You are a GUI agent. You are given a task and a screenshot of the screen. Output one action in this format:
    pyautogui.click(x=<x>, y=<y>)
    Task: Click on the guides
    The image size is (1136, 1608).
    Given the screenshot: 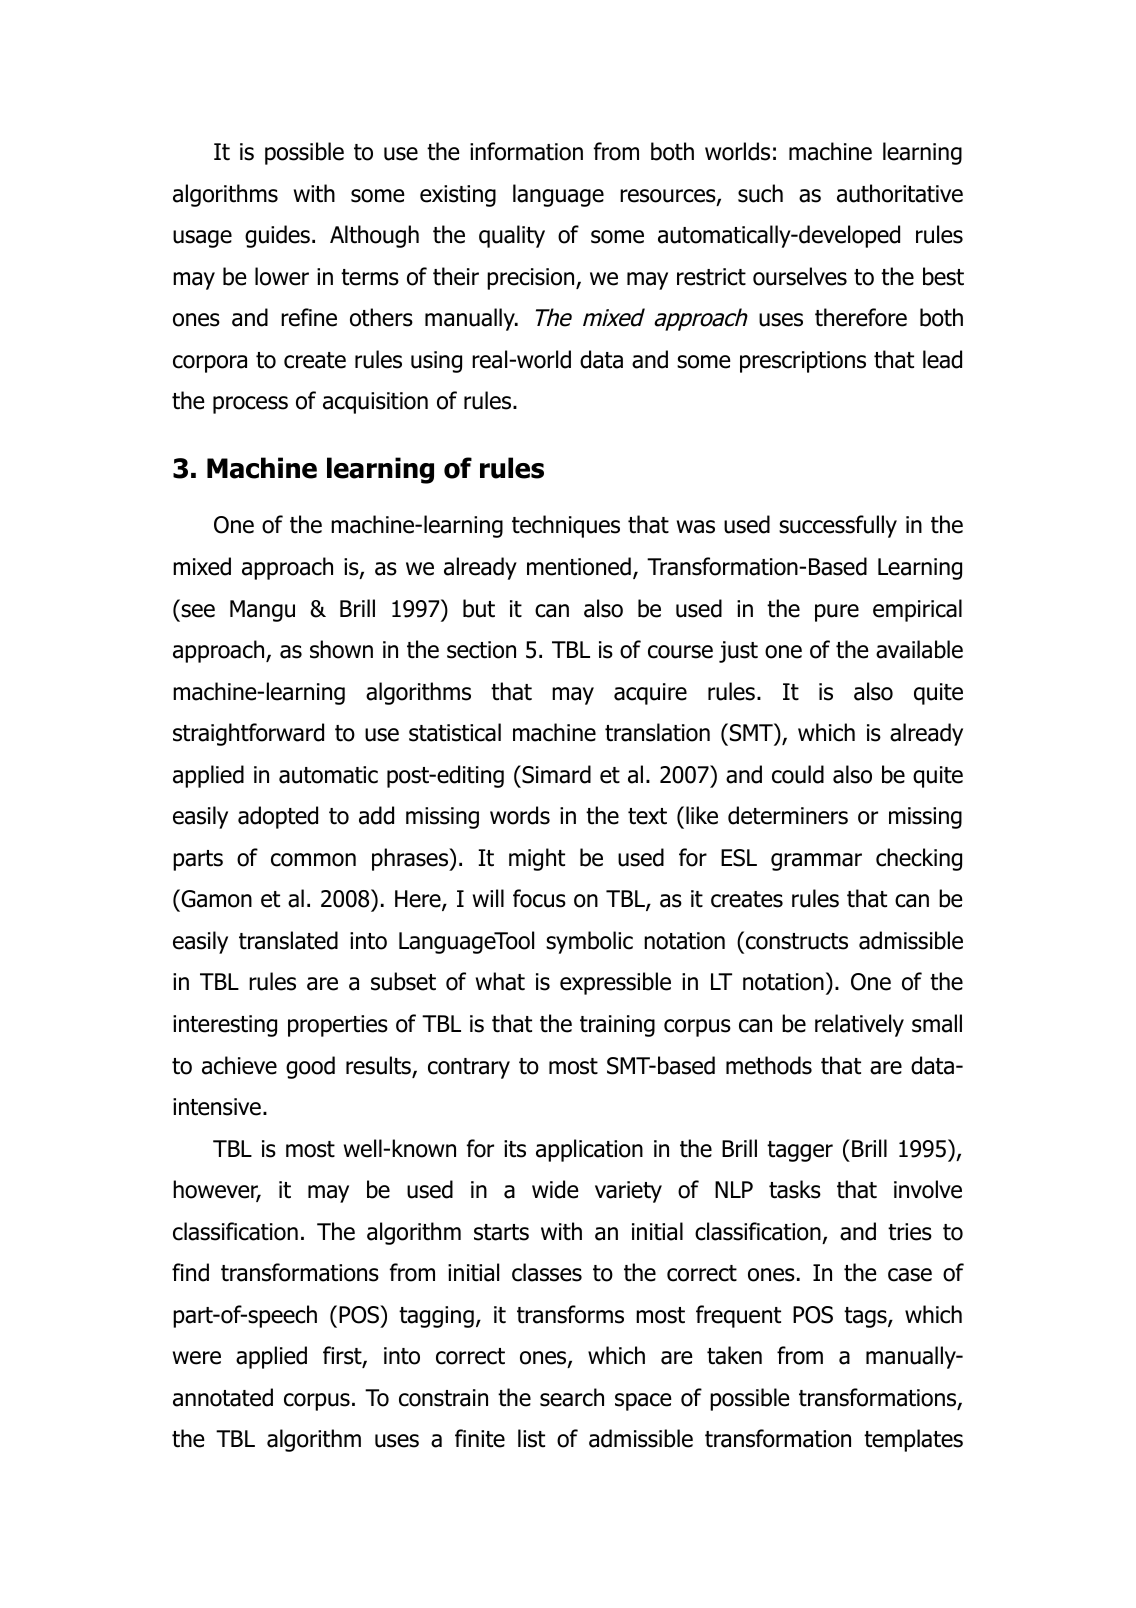 What is the action you would take?
    pyautogui.click(x=277, y=236)
